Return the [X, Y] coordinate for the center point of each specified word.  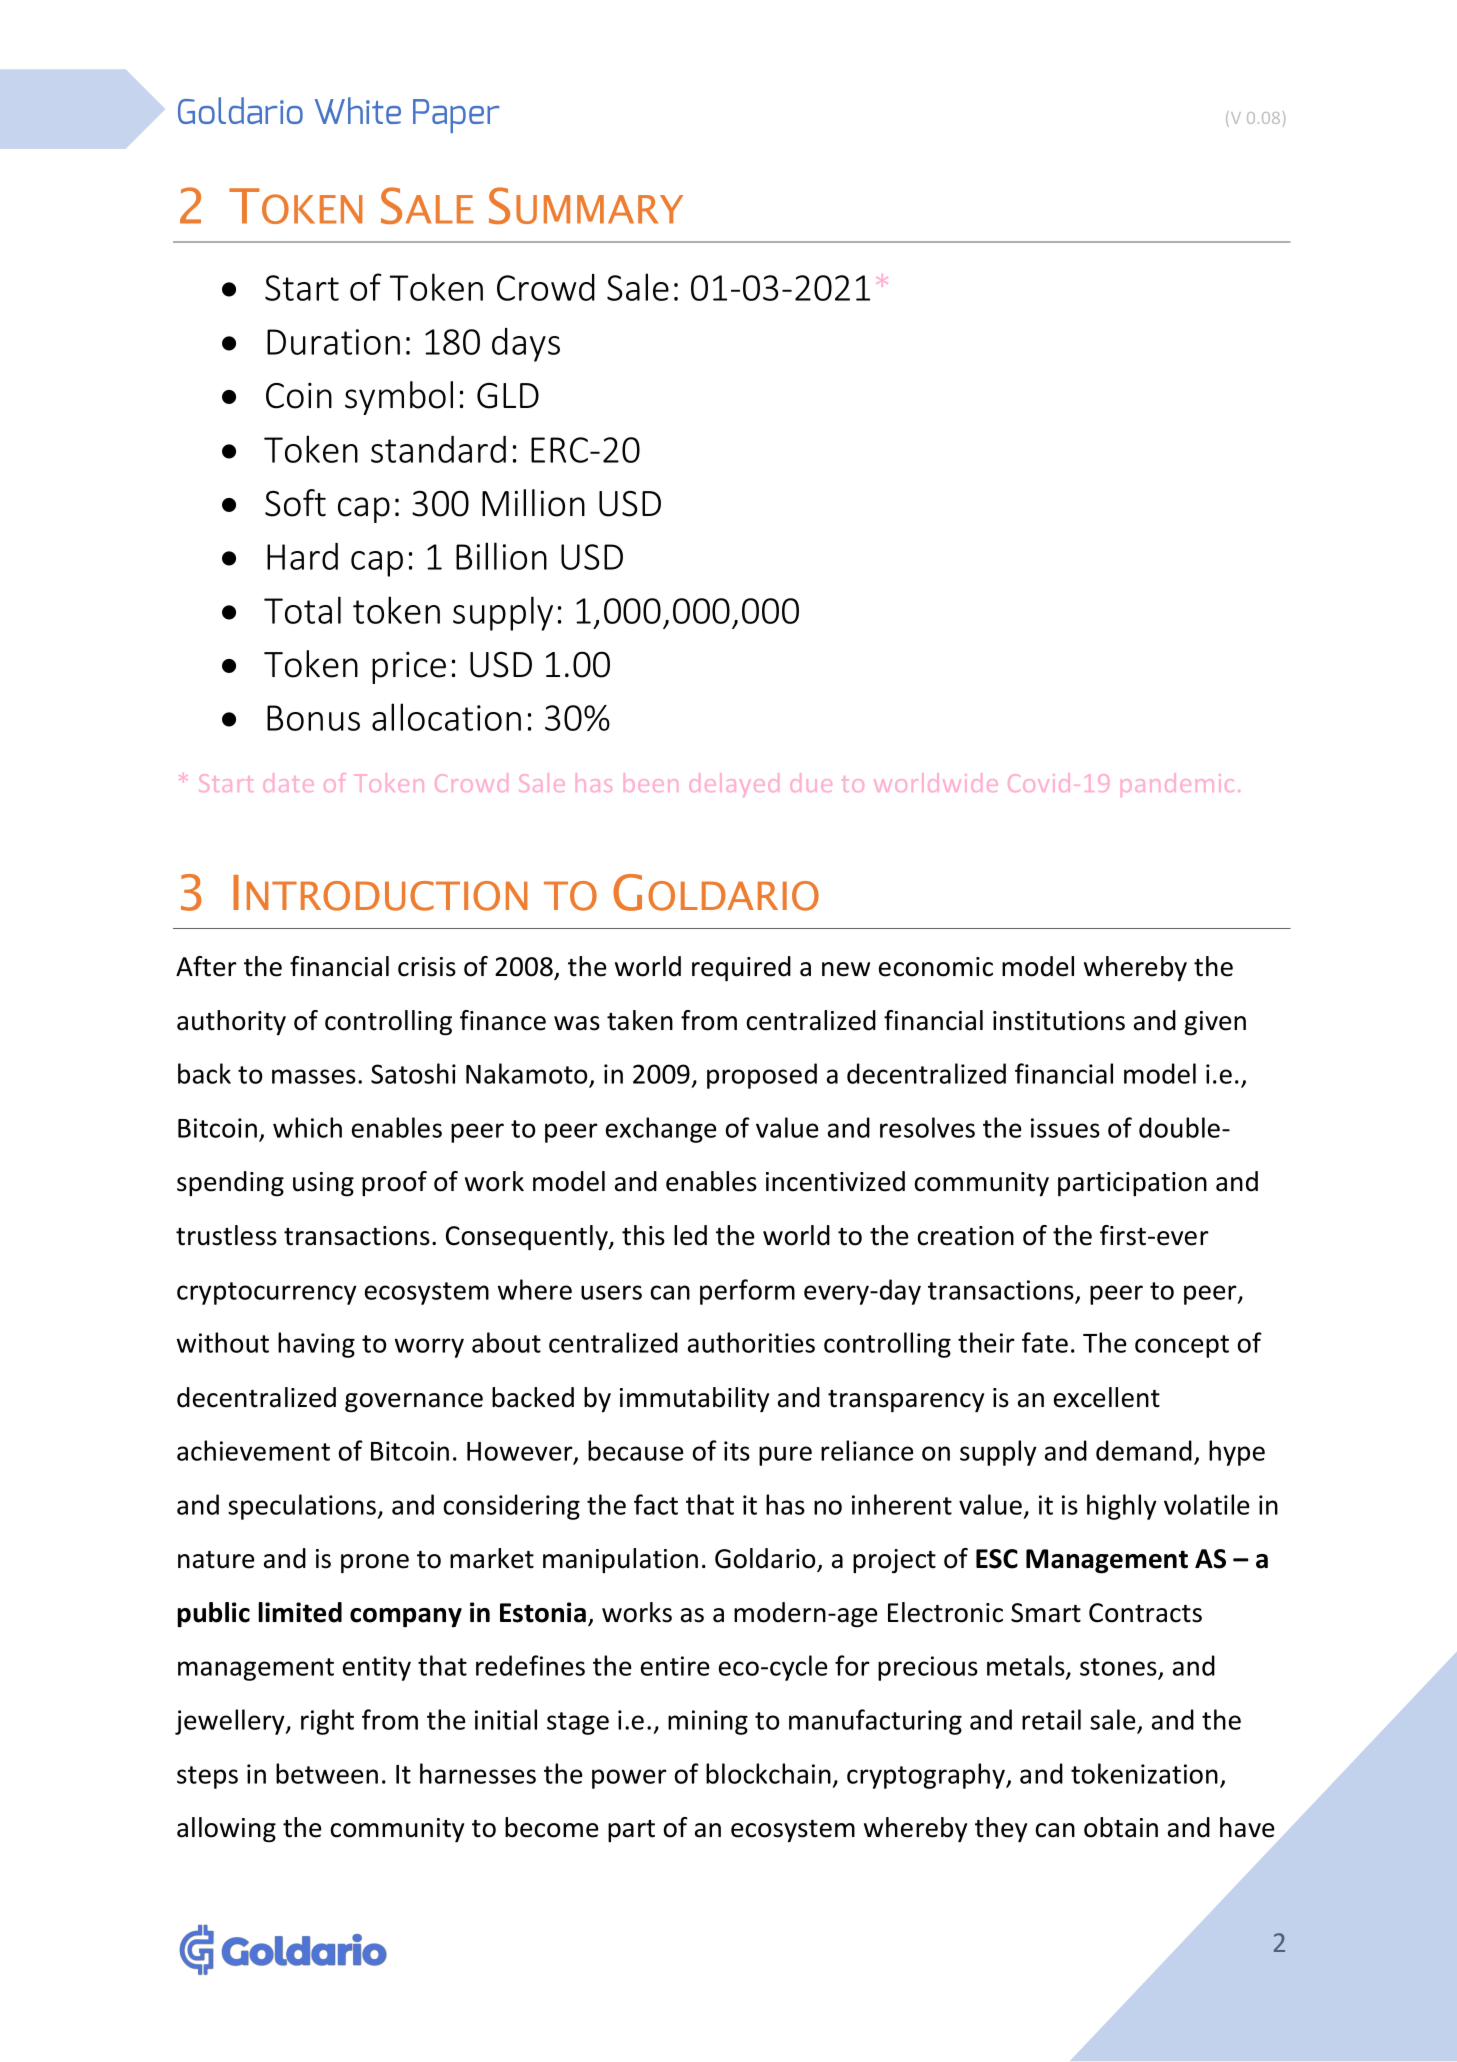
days [526, 345]
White [358, 110]
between [327, 1773]
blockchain [768, 1773]
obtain [1121, 1827]
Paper [456, 116]
